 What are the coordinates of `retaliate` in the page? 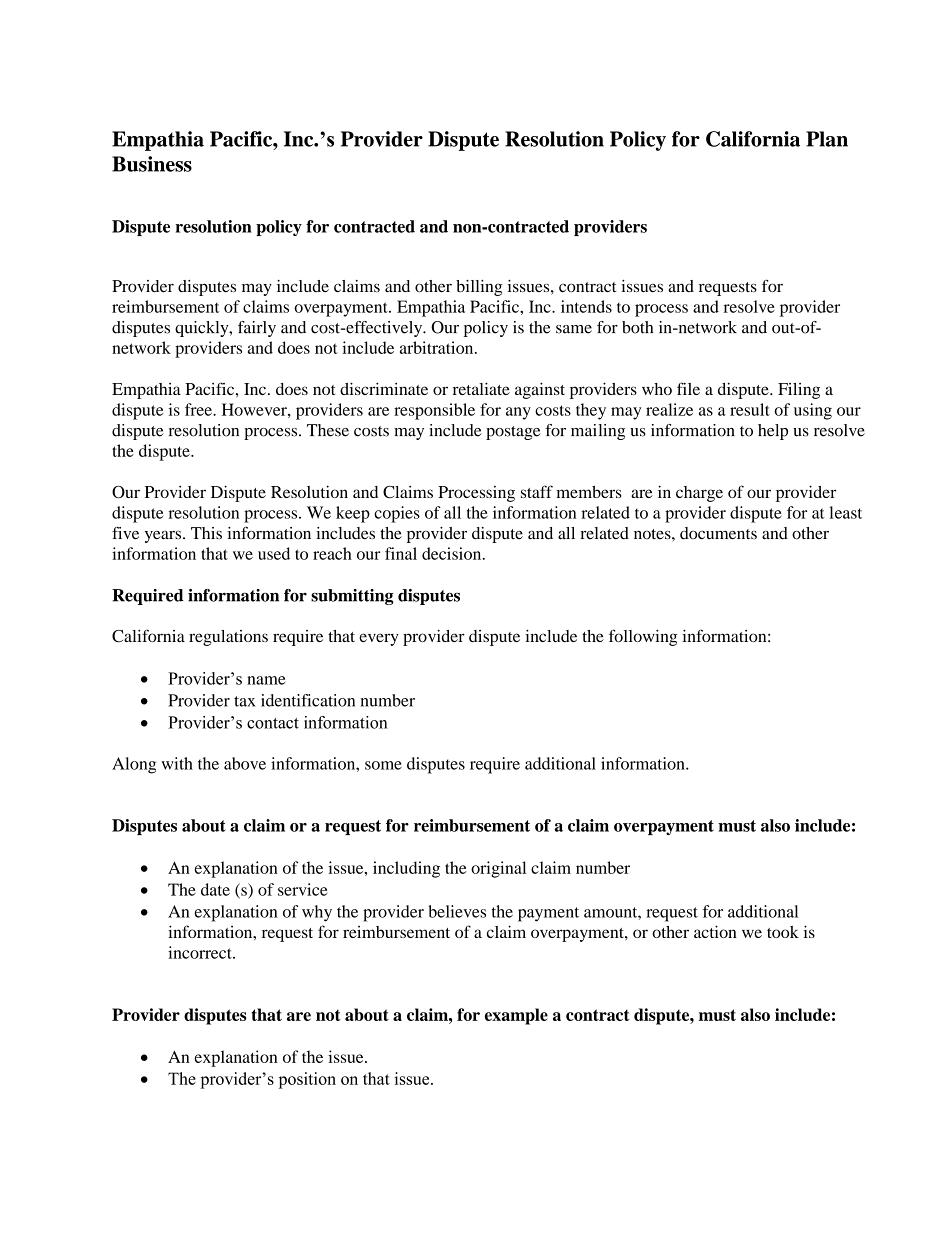 It's located at (481, 388).
